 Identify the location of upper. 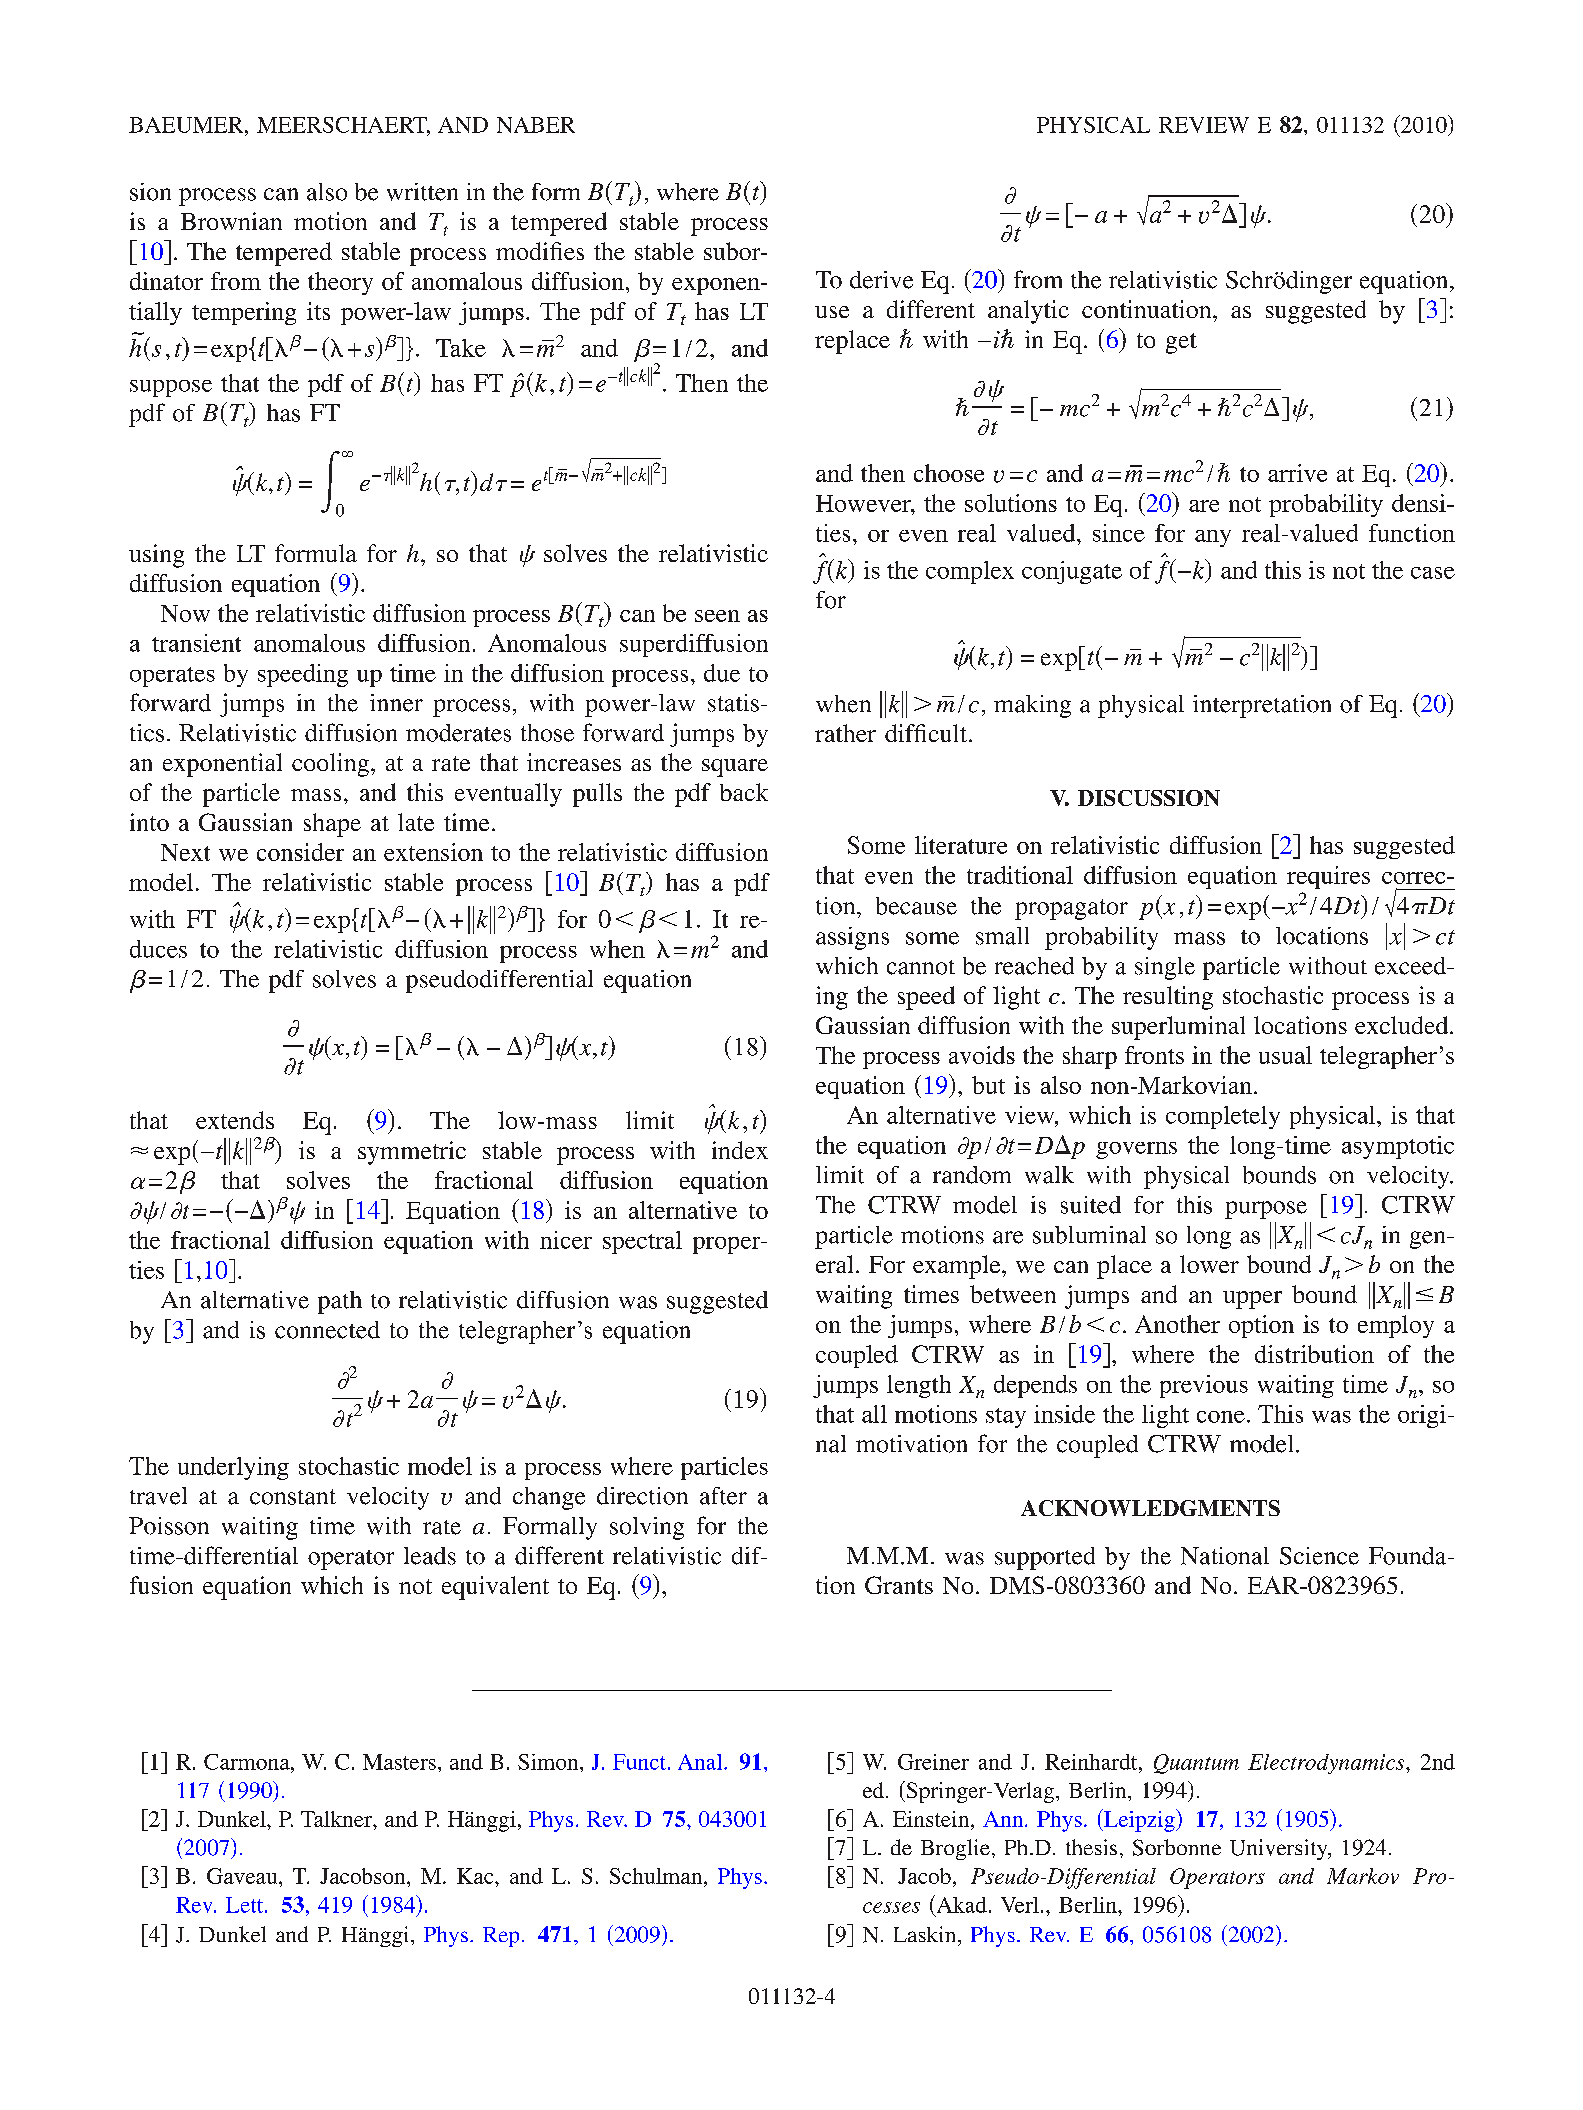
(1252, 1300).
